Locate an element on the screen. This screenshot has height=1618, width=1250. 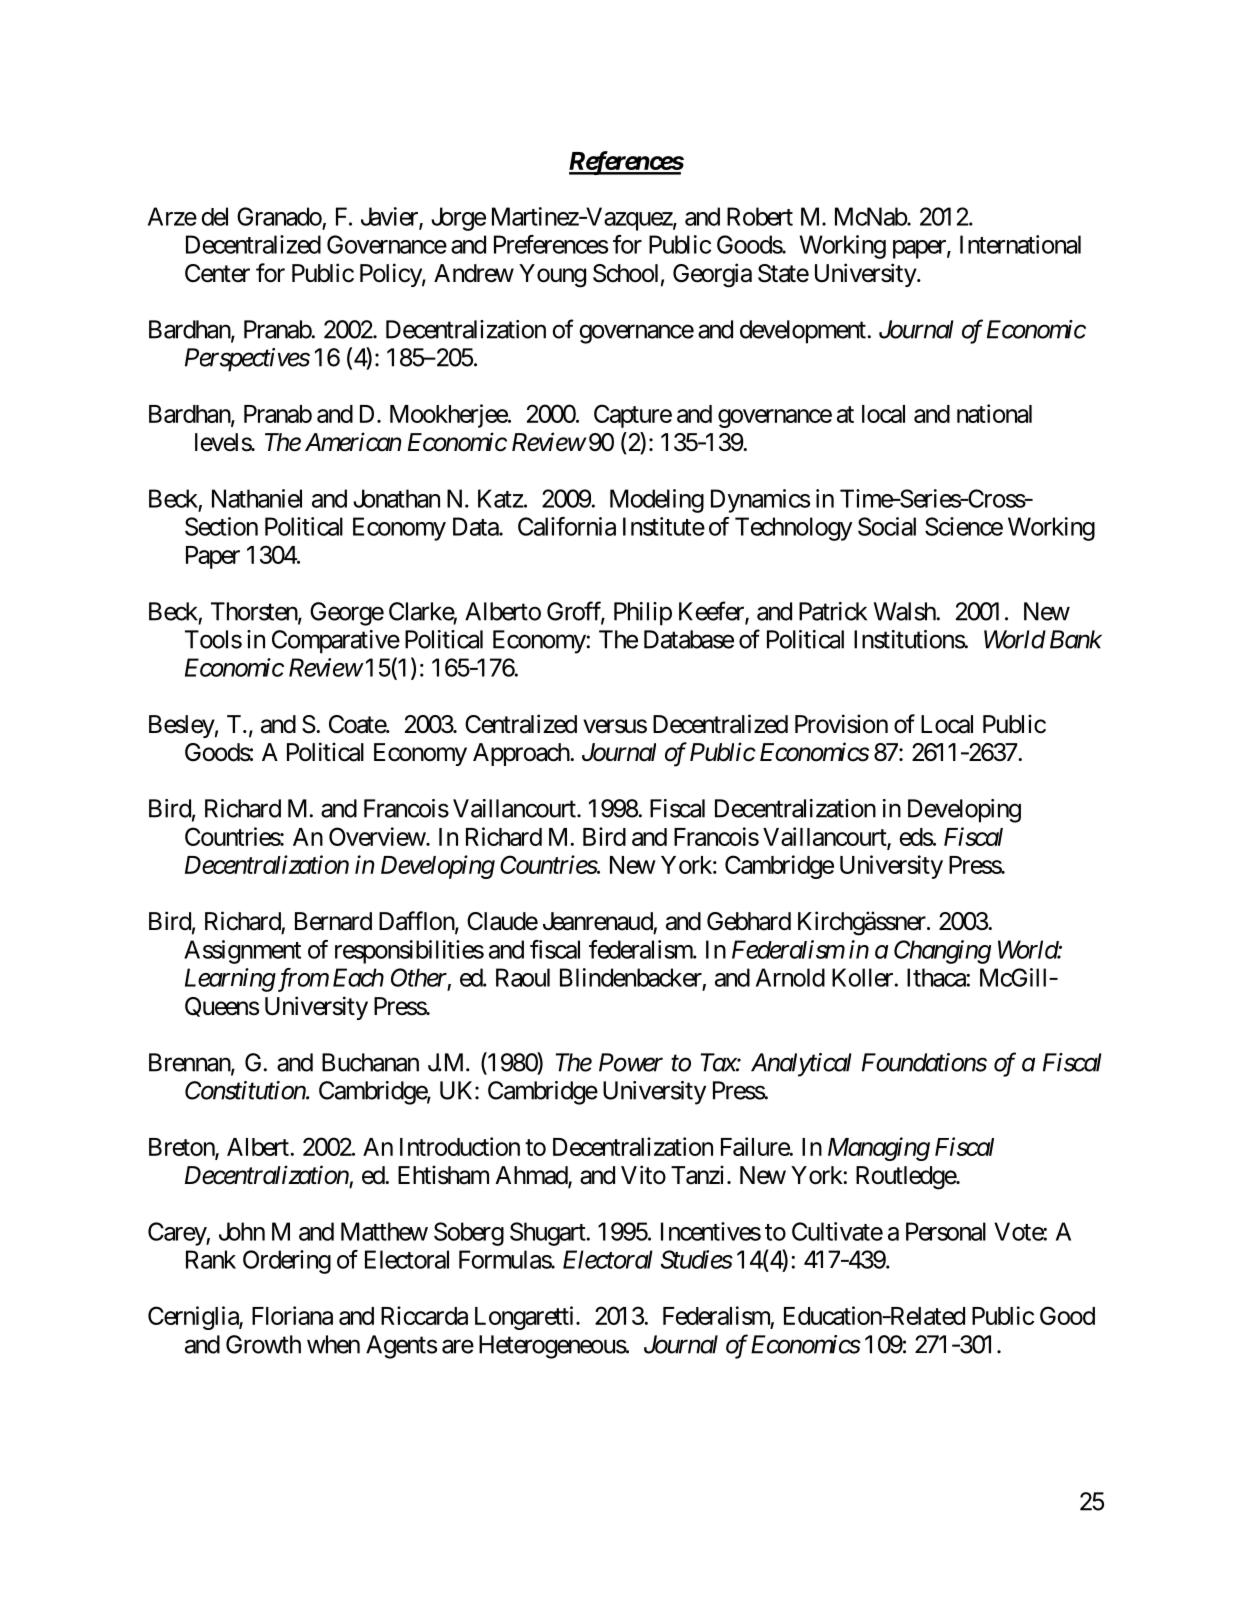
Raoul is located at coordinates (523, 977).
